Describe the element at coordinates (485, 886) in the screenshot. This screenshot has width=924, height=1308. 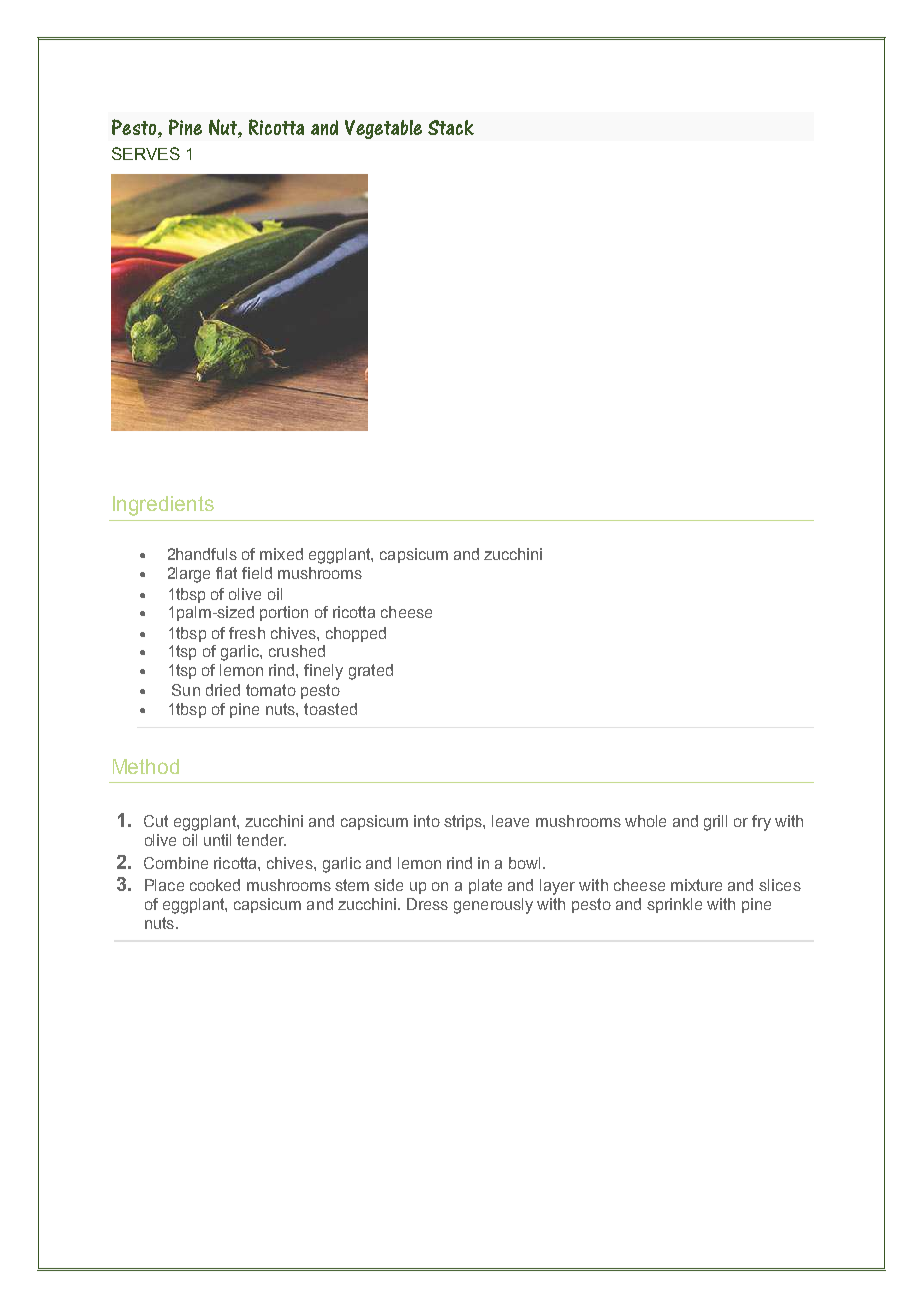
I see `plate` at that location.
